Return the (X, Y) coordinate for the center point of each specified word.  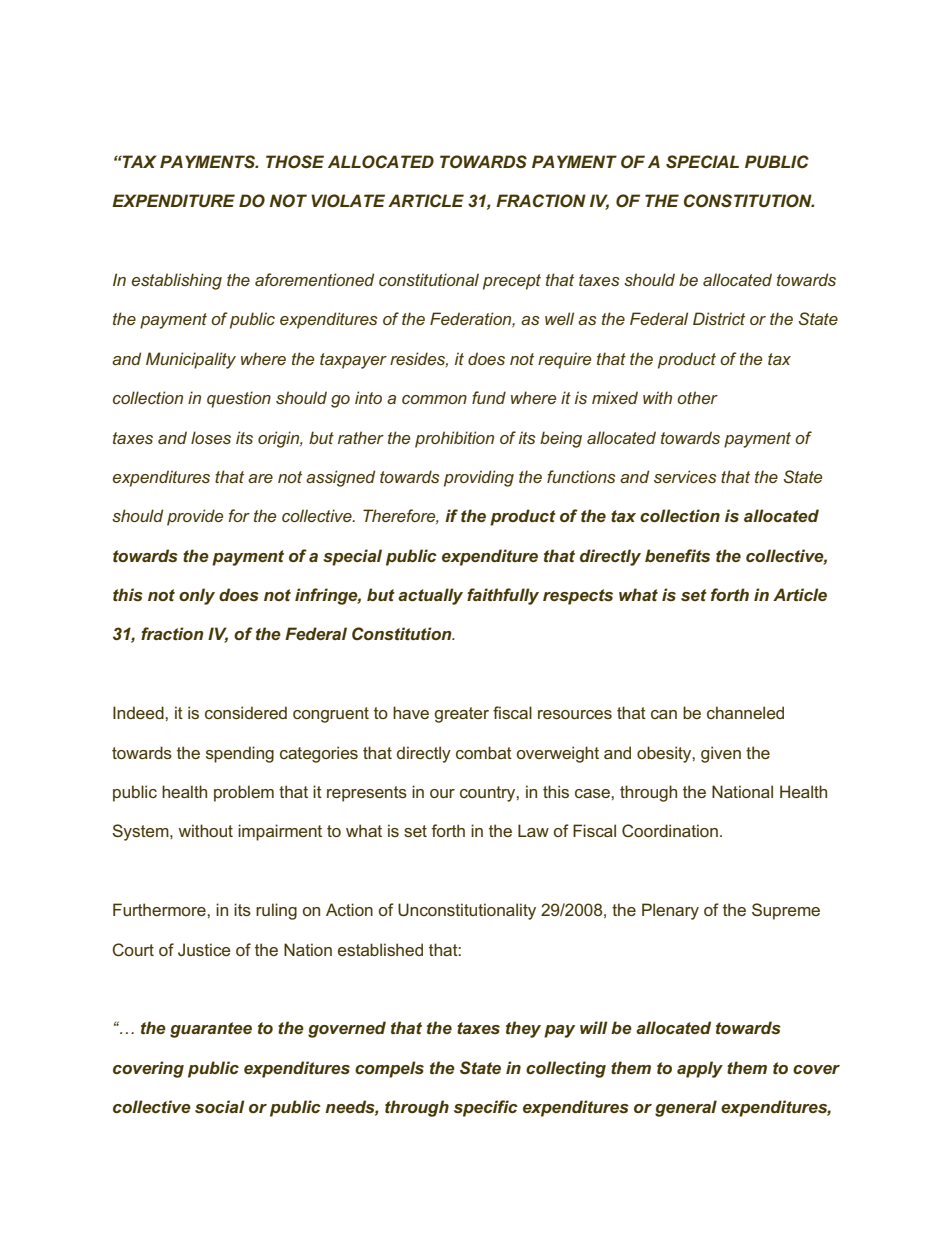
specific (486, 1108)
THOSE (295, 162)
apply (700, 1069)
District (719, 318)
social (220, 1106)
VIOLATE (348, 201)
